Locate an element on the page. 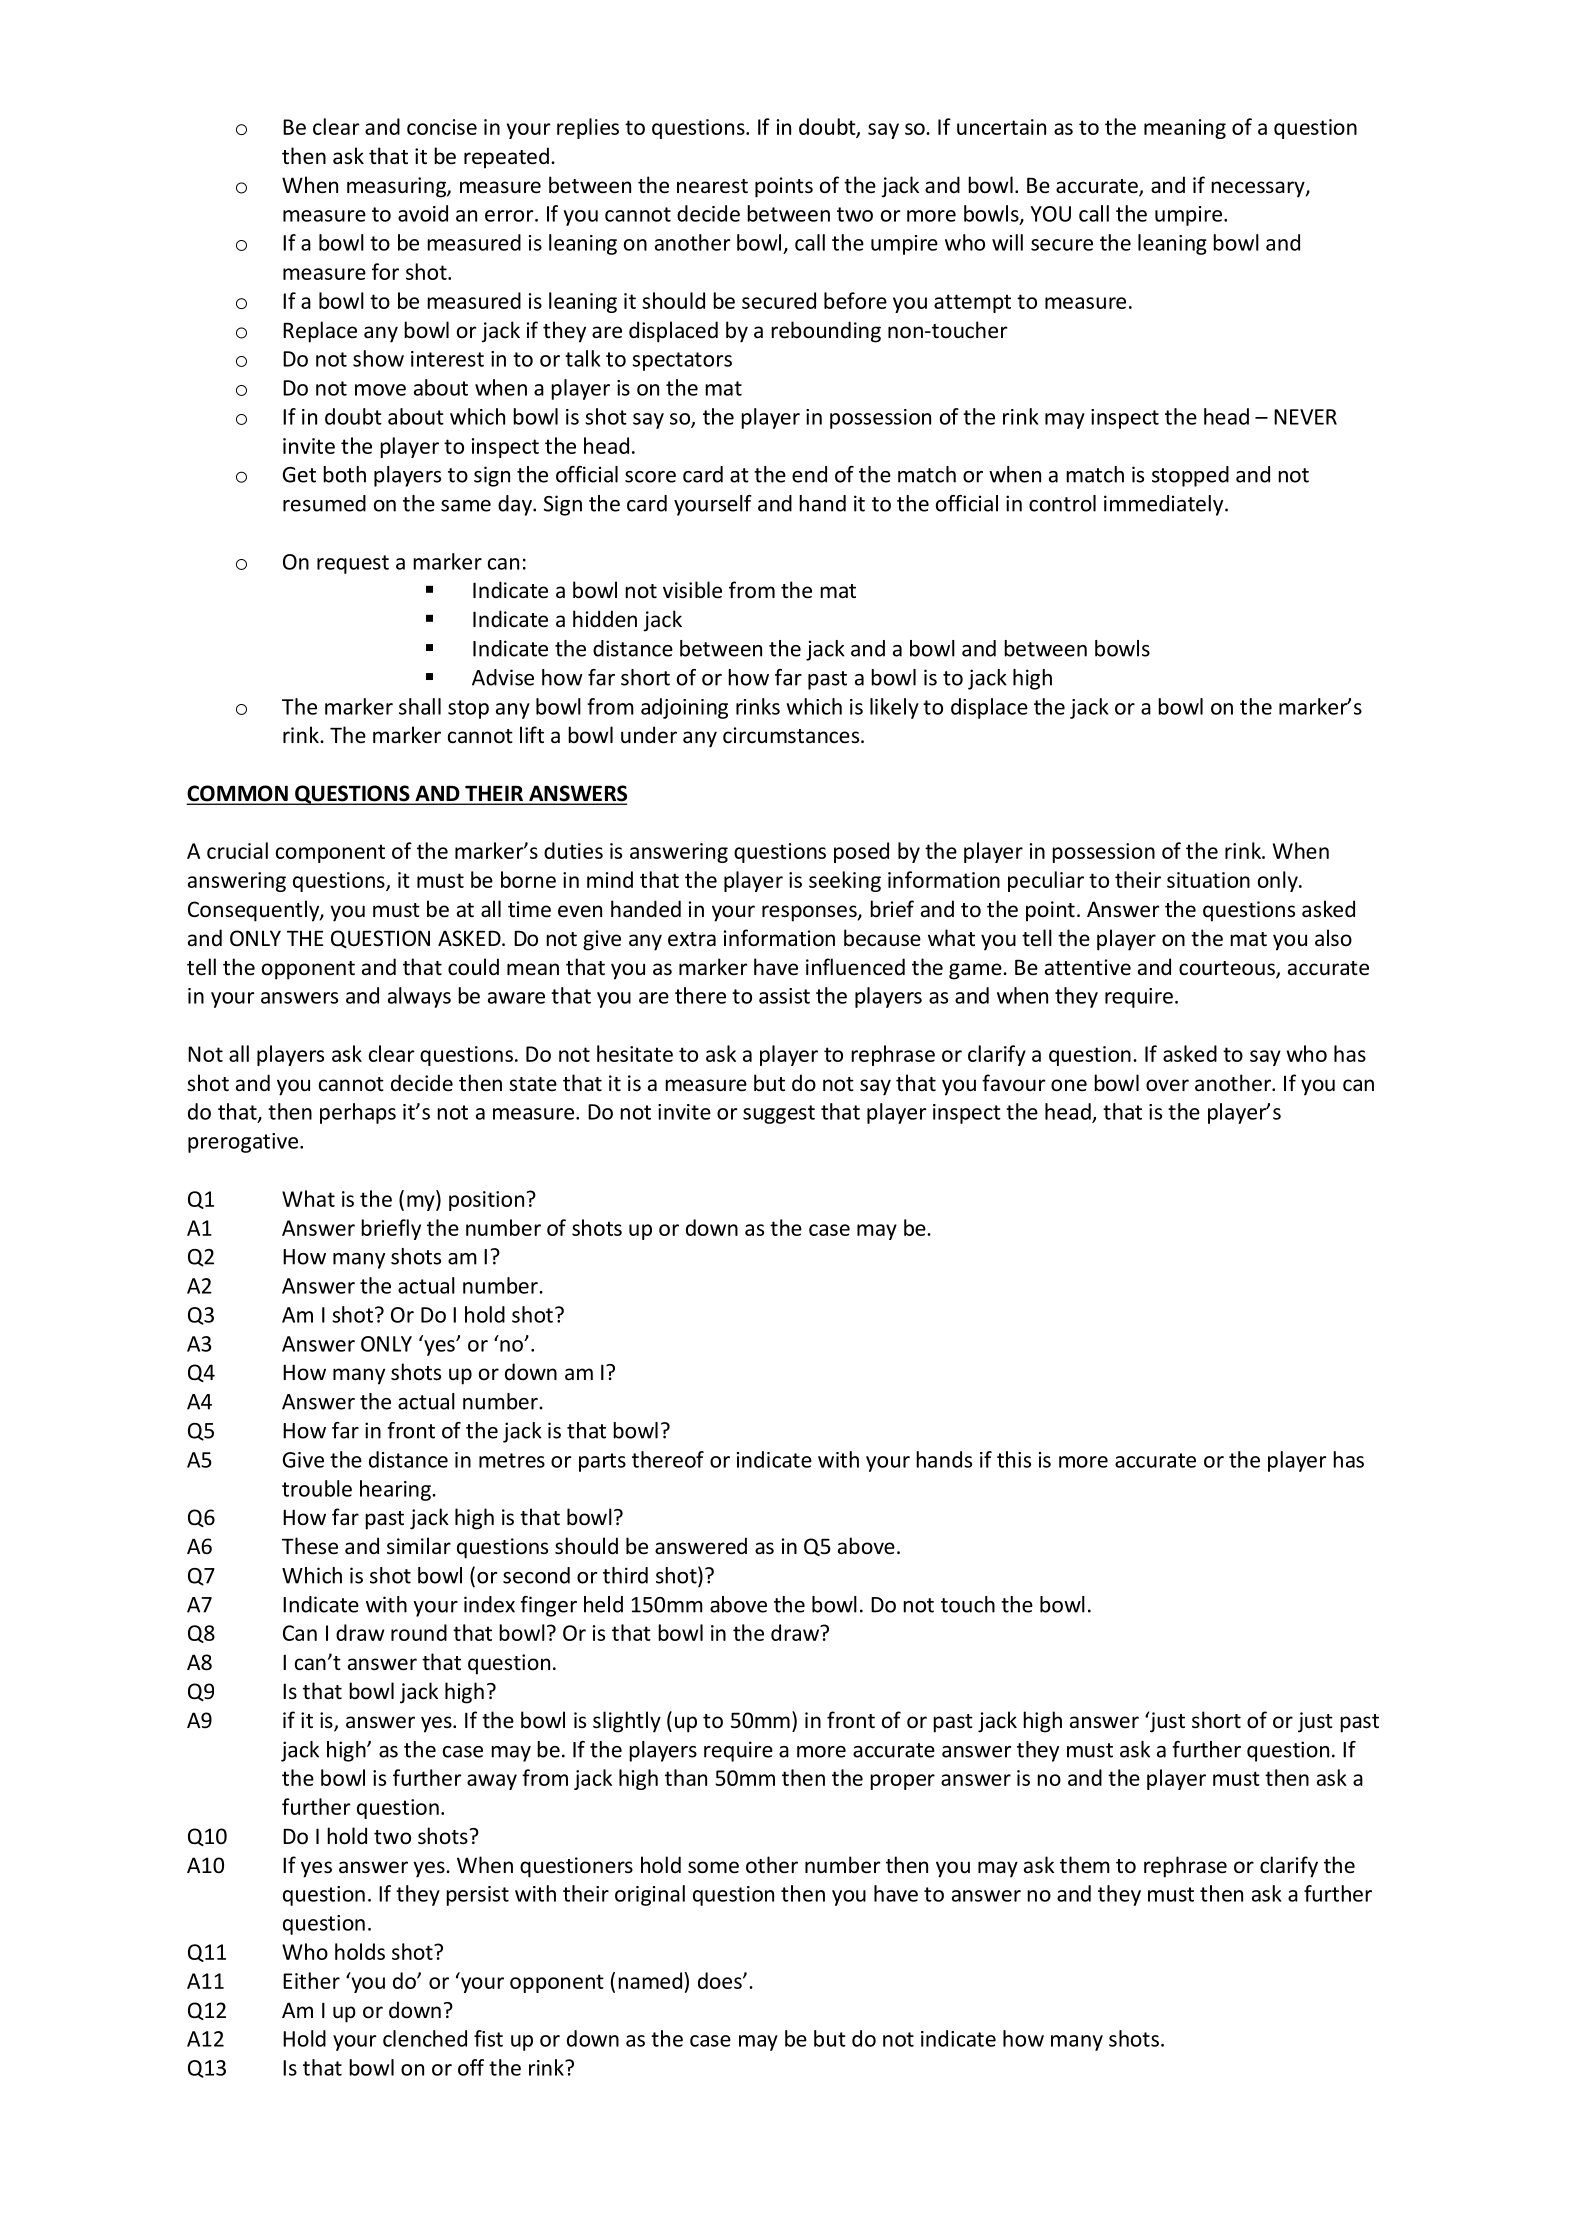  avoid is located at coordinates (423, 213).
